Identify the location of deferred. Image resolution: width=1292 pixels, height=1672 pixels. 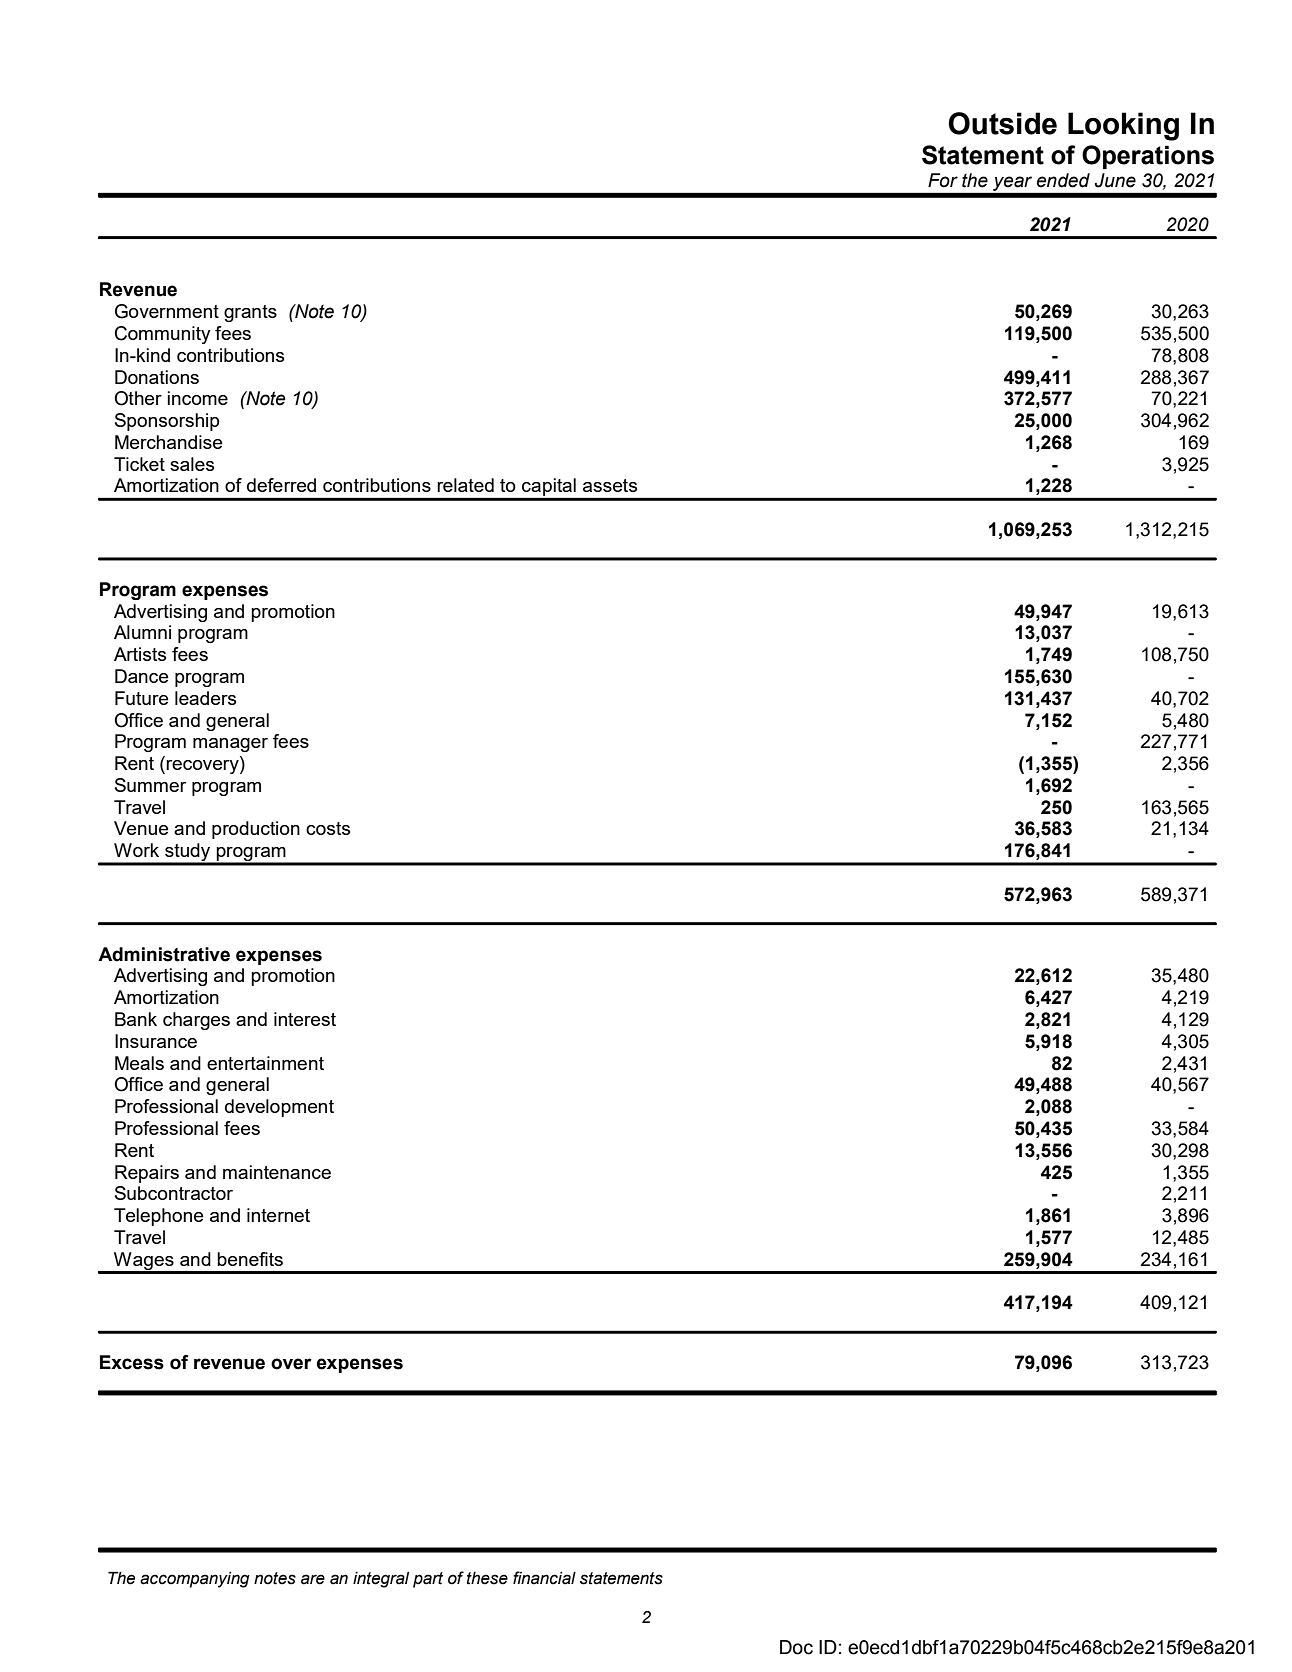
(281, 485).
